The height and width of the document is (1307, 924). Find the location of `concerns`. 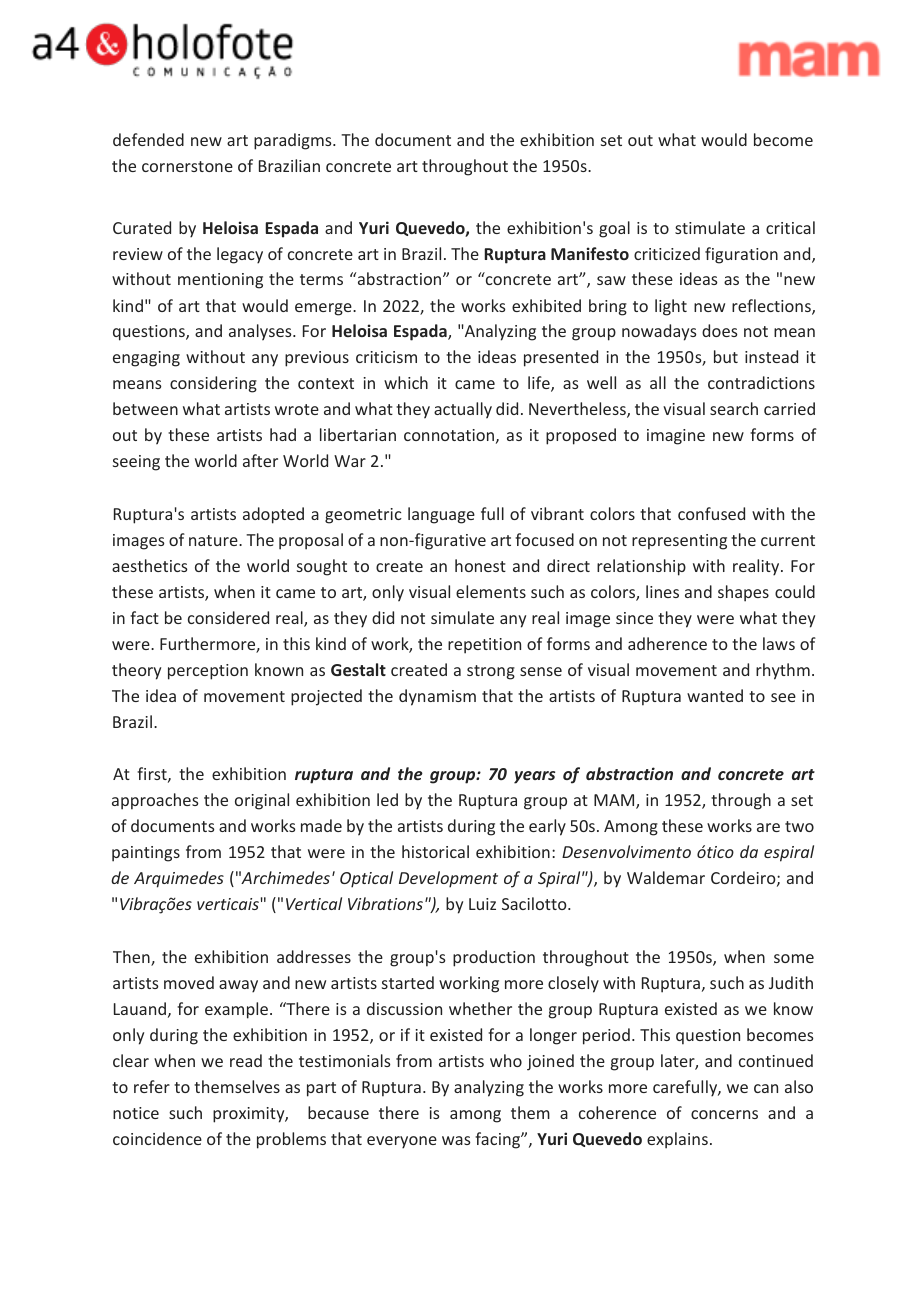

concerns is located at coordinates (724, 1114).
